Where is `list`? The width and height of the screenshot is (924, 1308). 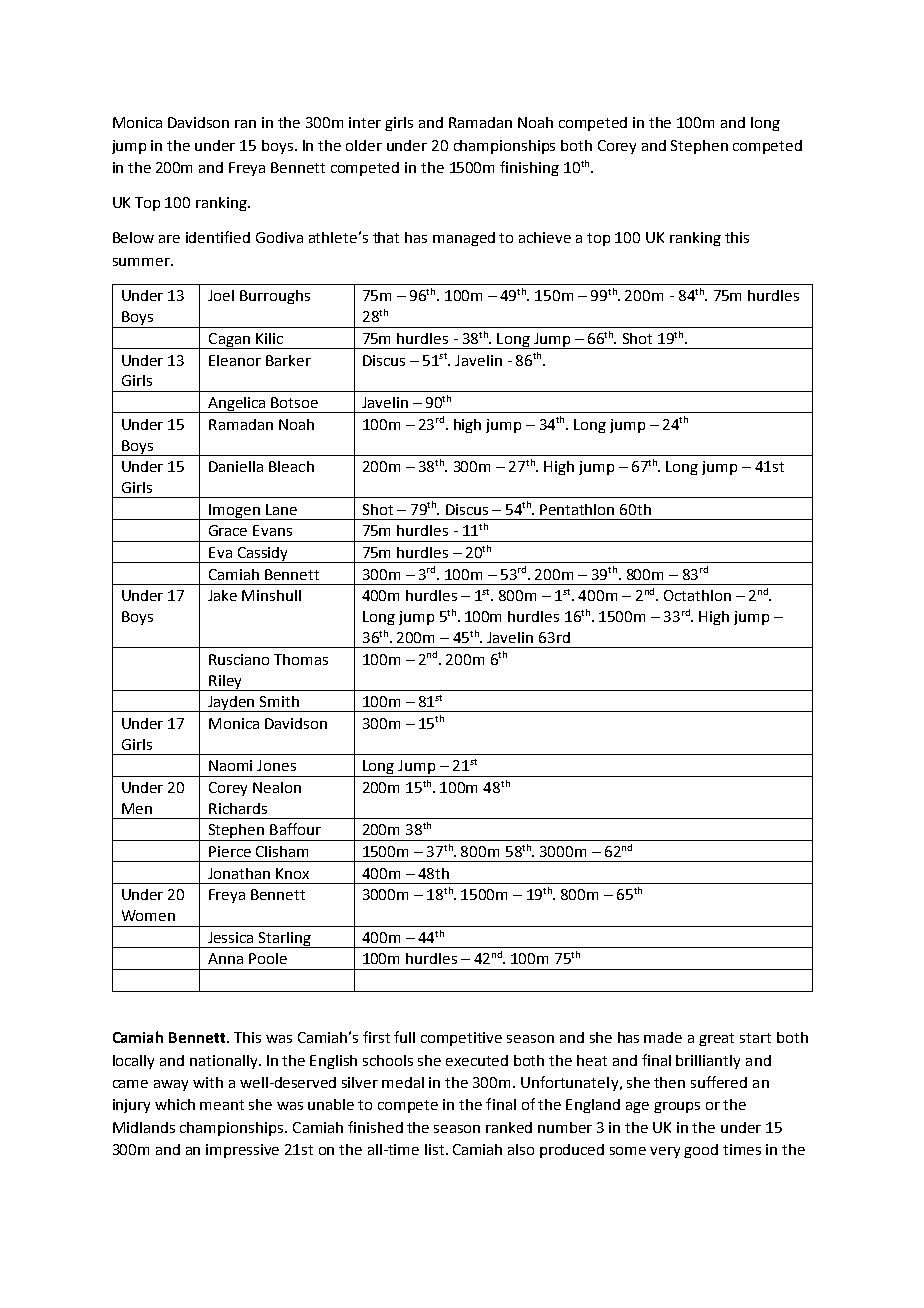 list is located at coordinates (436, 1149).
